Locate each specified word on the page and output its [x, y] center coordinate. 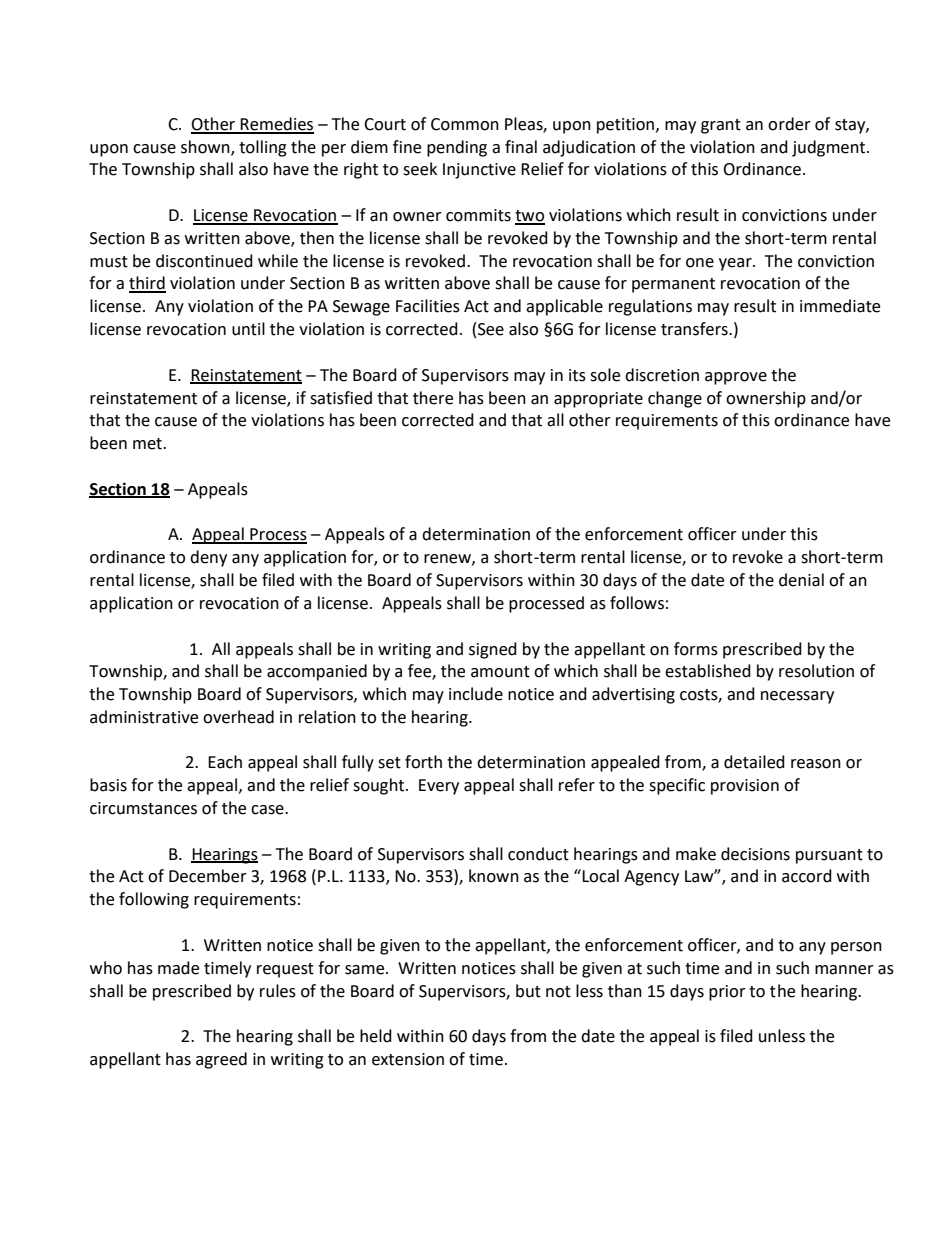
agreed [221, 1060]
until [248, 329]
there [433, 398]
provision [745, 787]
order [789, 124]
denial [801, 580]
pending [457, 148]
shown [206, 147]
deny [208, 558]
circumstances [143, 808]
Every [439, 787]
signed [493, 650]
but [528, 991]
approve [736, 378]
